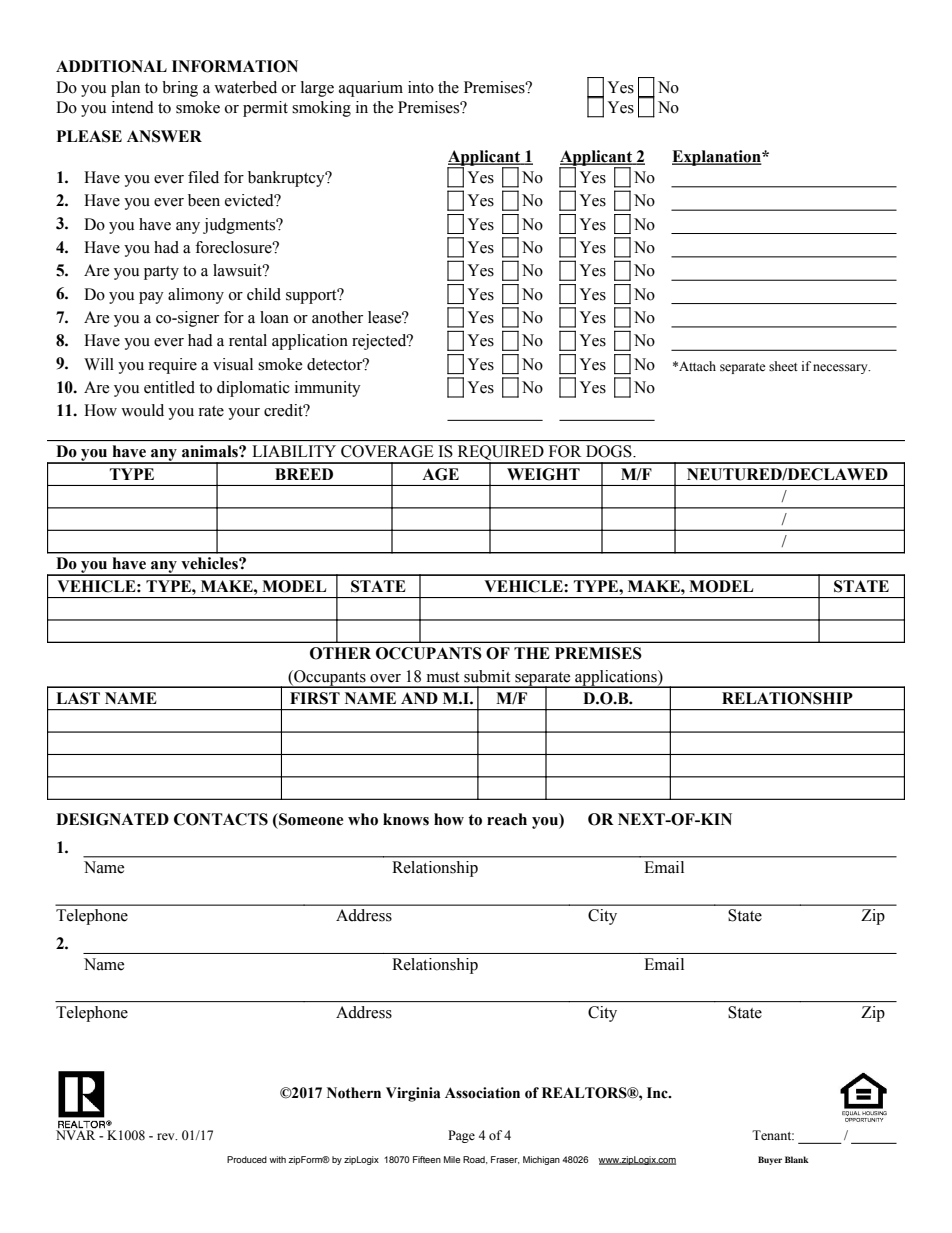 This image has width=952, height=1233. Describe the element at coordinates (78, 698) in the image. I see `LAST` at that location.
